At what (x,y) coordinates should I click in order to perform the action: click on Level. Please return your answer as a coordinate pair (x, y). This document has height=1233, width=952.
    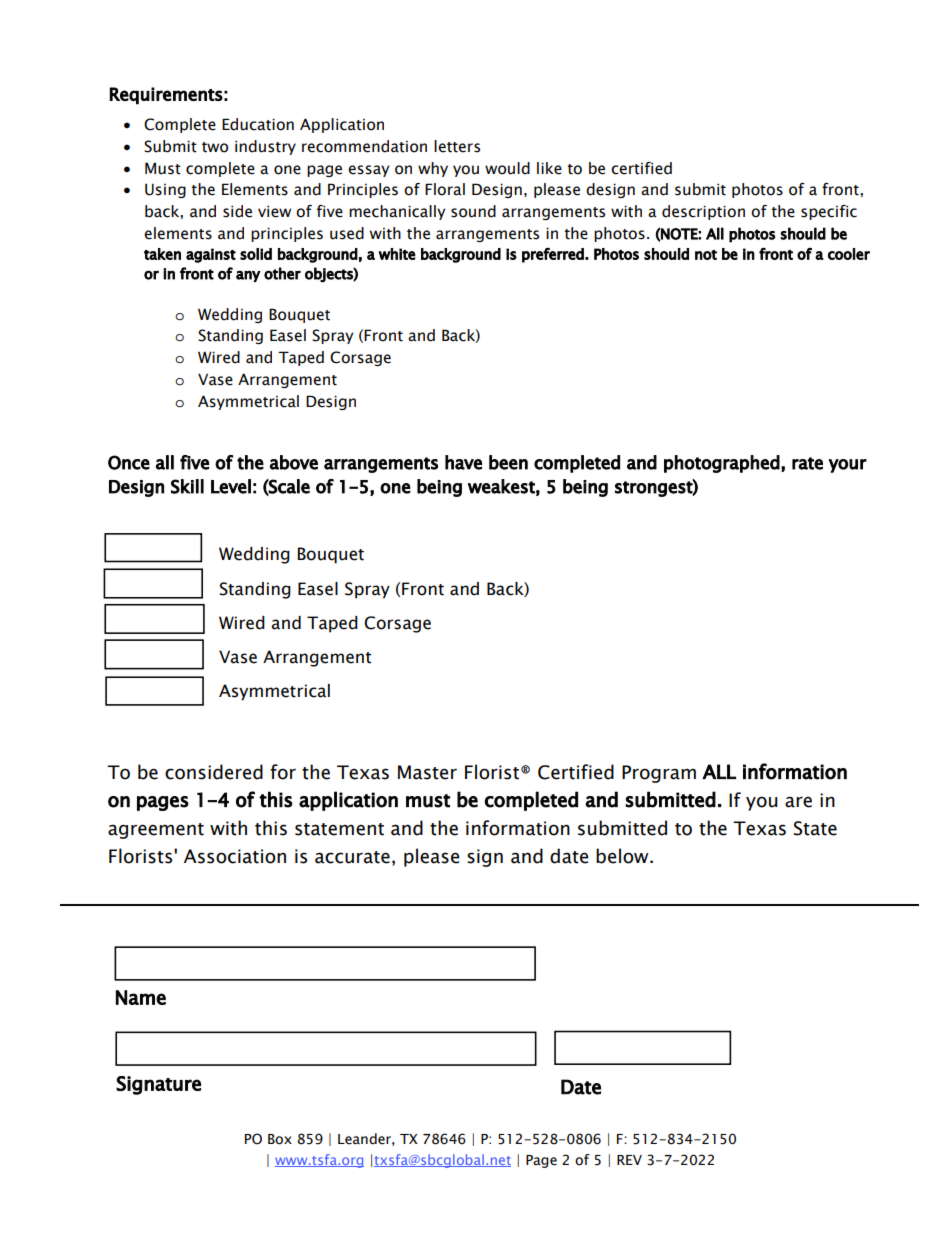
    Looking at the image, I should click on (231, 486).
